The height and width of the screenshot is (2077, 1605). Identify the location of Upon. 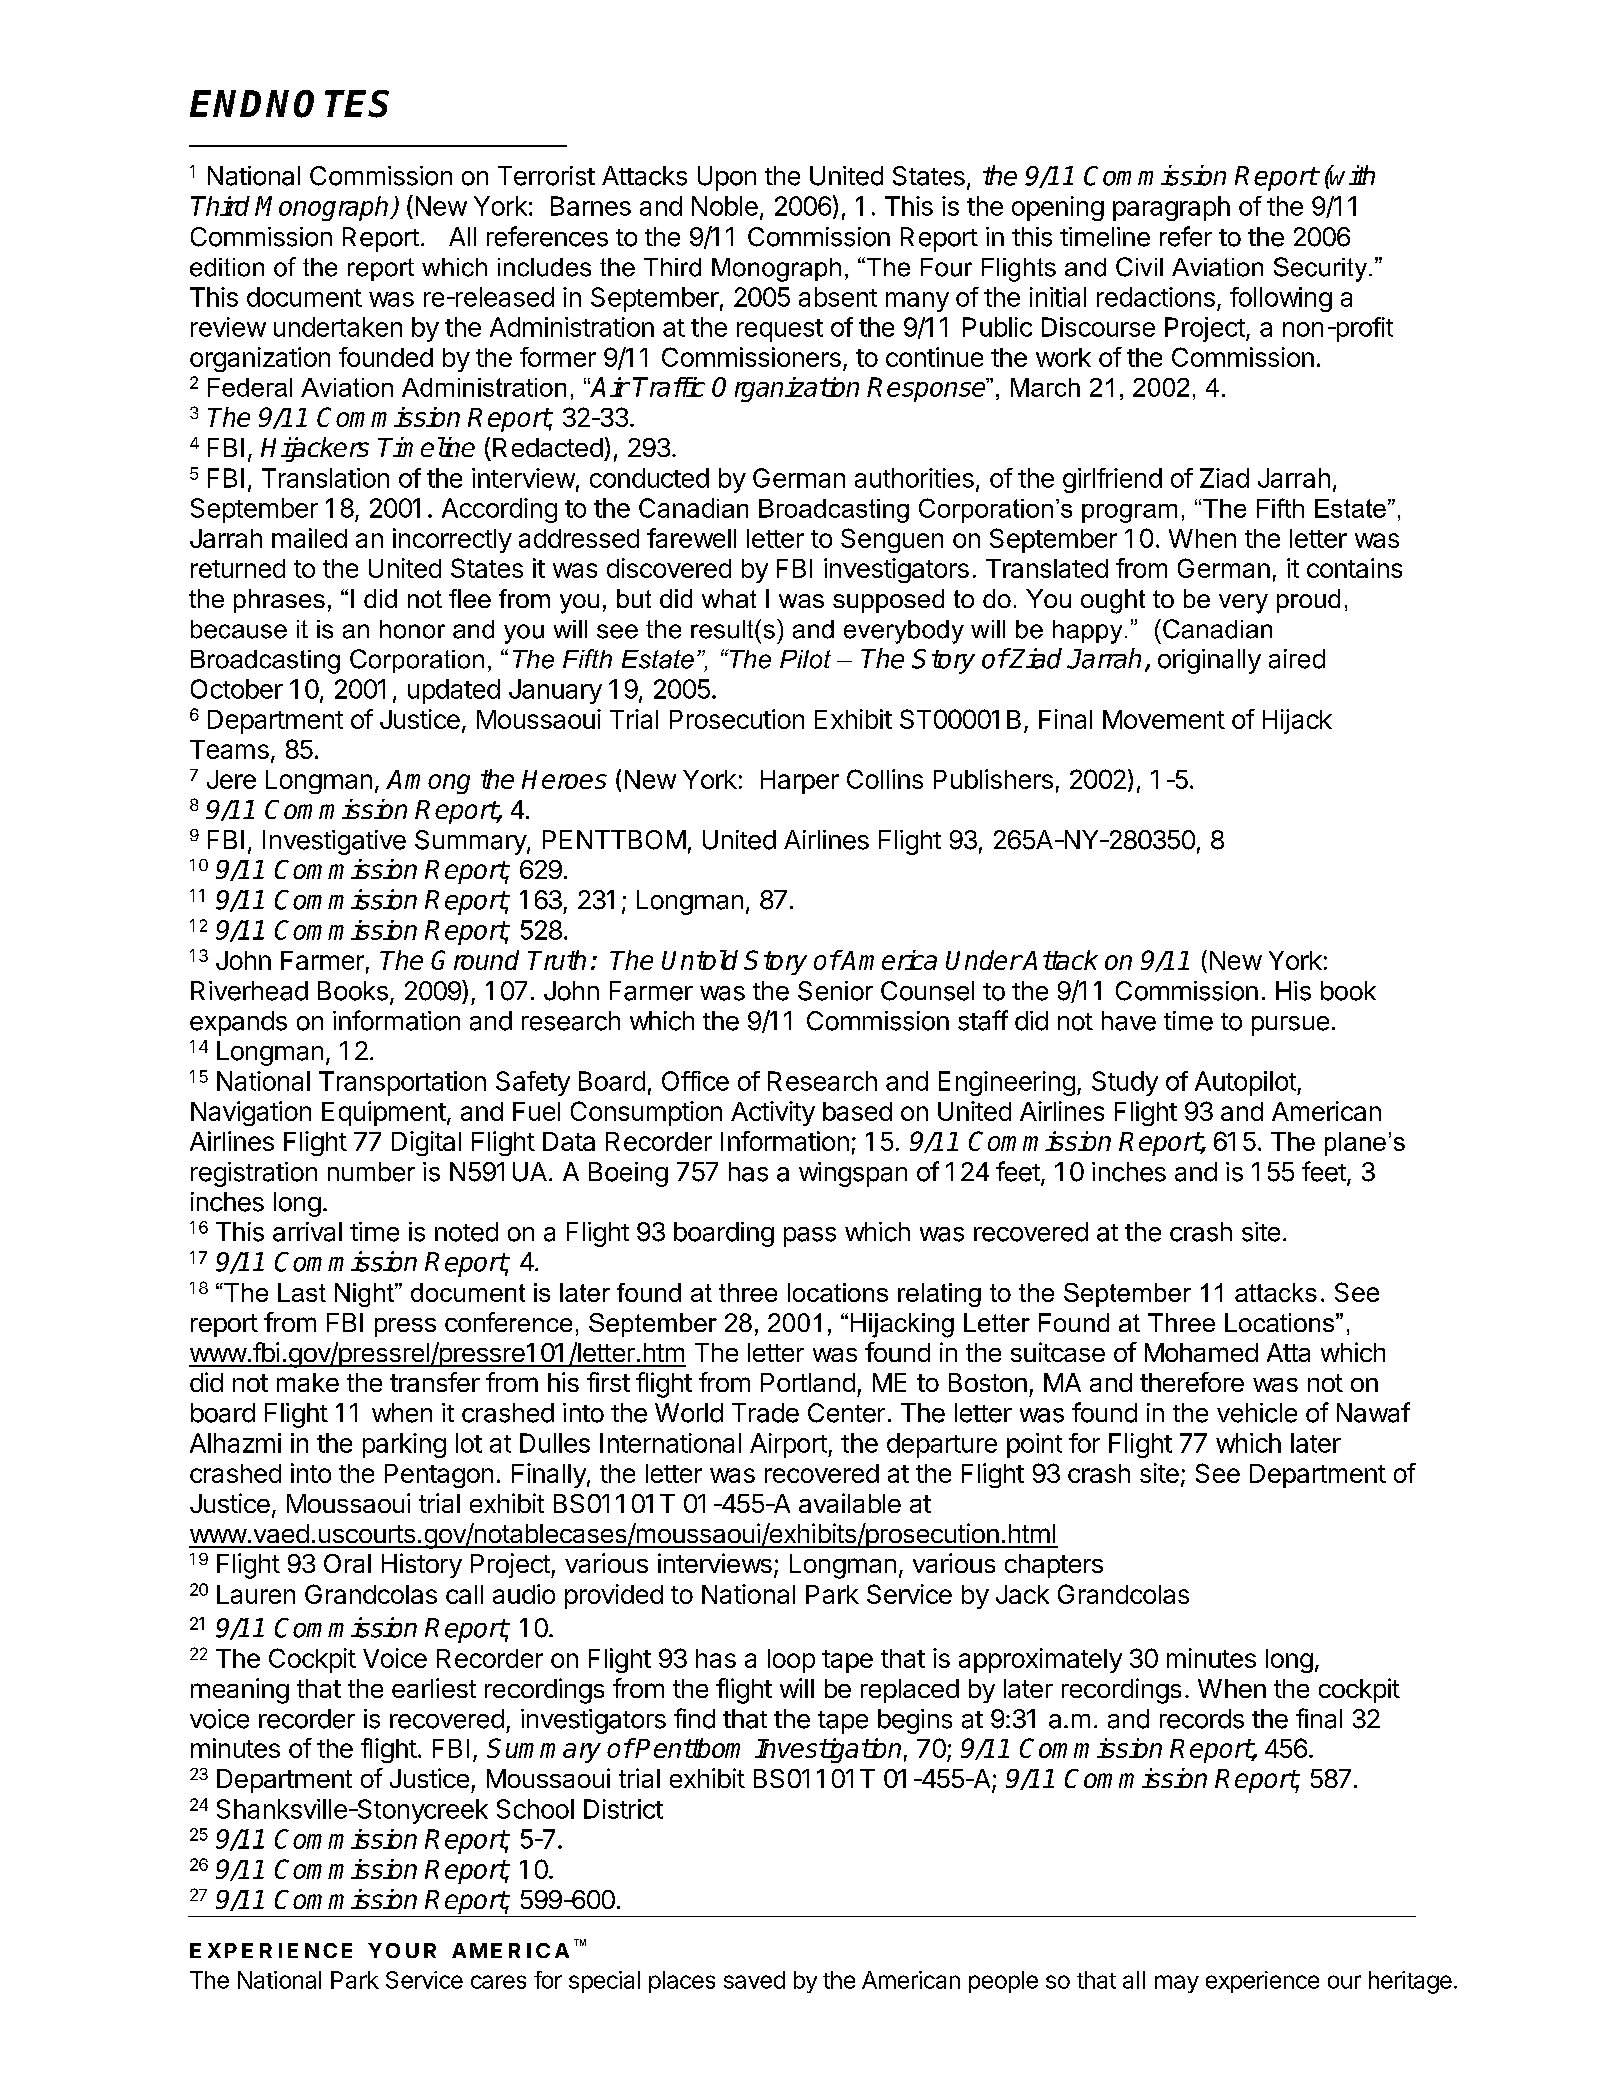
(727, 178).
